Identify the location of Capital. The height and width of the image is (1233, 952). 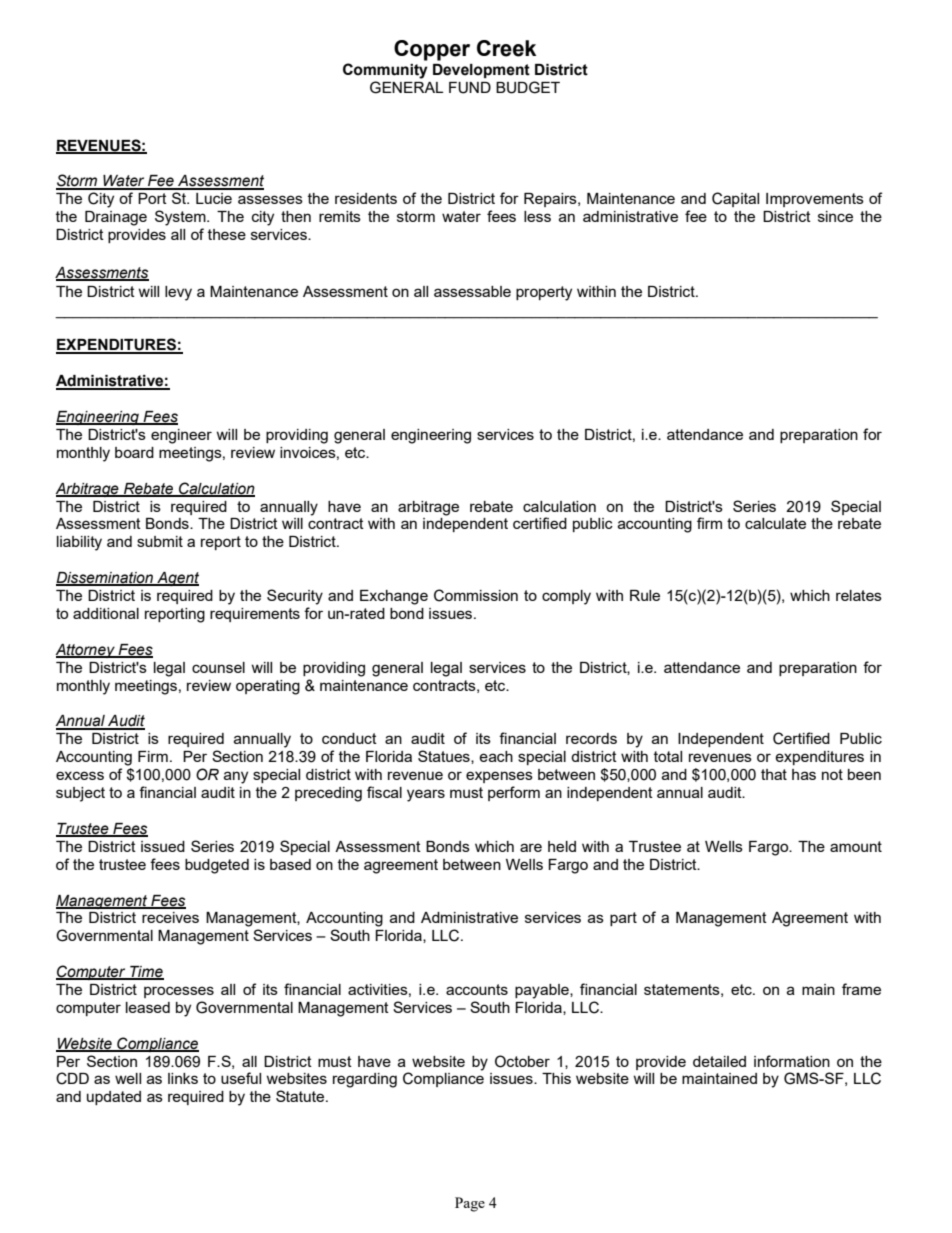
(735, 199).
